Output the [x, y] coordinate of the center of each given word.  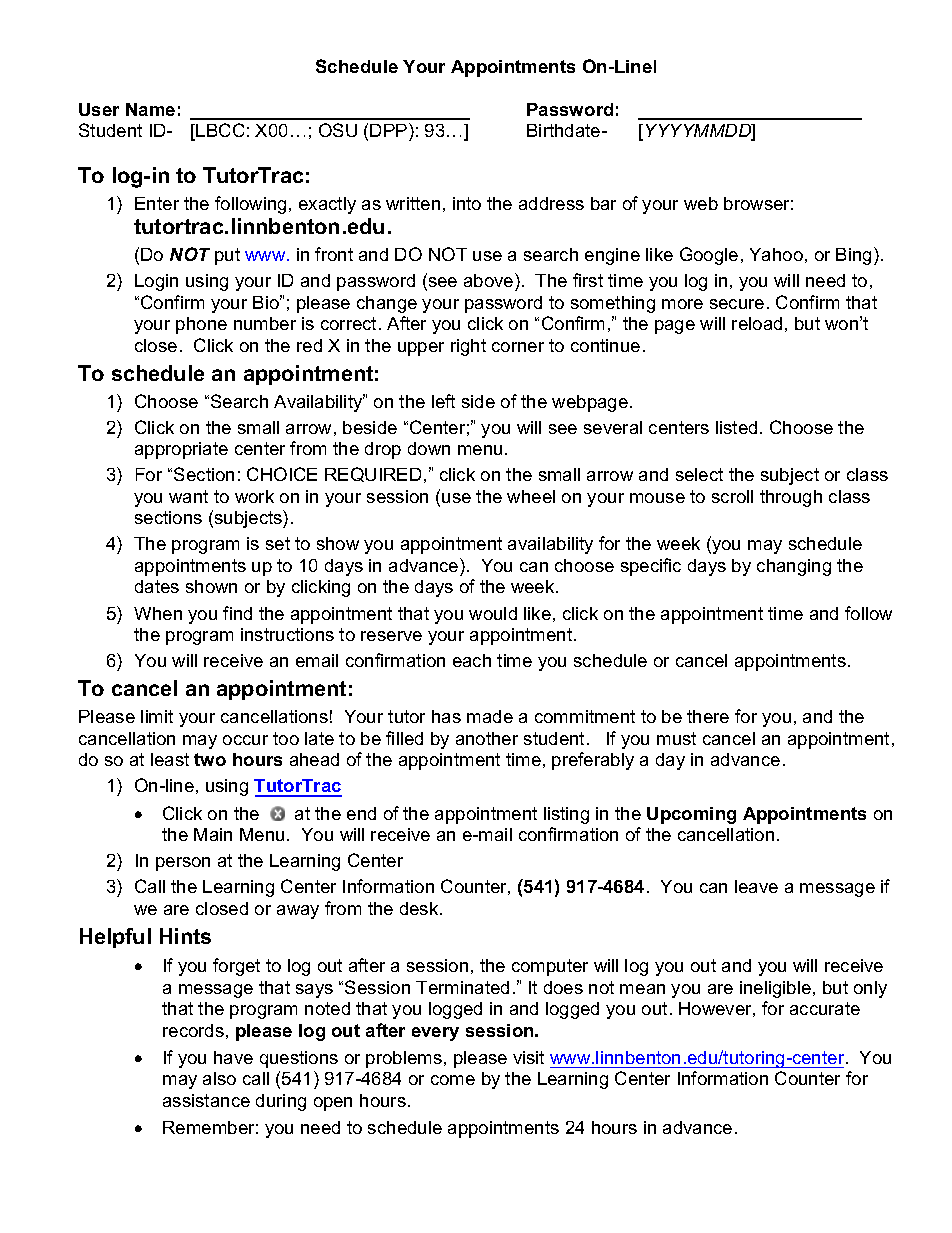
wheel [531, 496]
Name [150, 109]
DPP [390, 130]
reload [757, 323]
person [183, 864]
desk [420, 908]
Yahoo [776, 254]
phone [201, 325]
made [490, 716]
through [791, 498]
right [468, 347]
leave [756, 886]
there [708, 716]
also [219, 1078]
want [188, 496]
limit [157, 716]
